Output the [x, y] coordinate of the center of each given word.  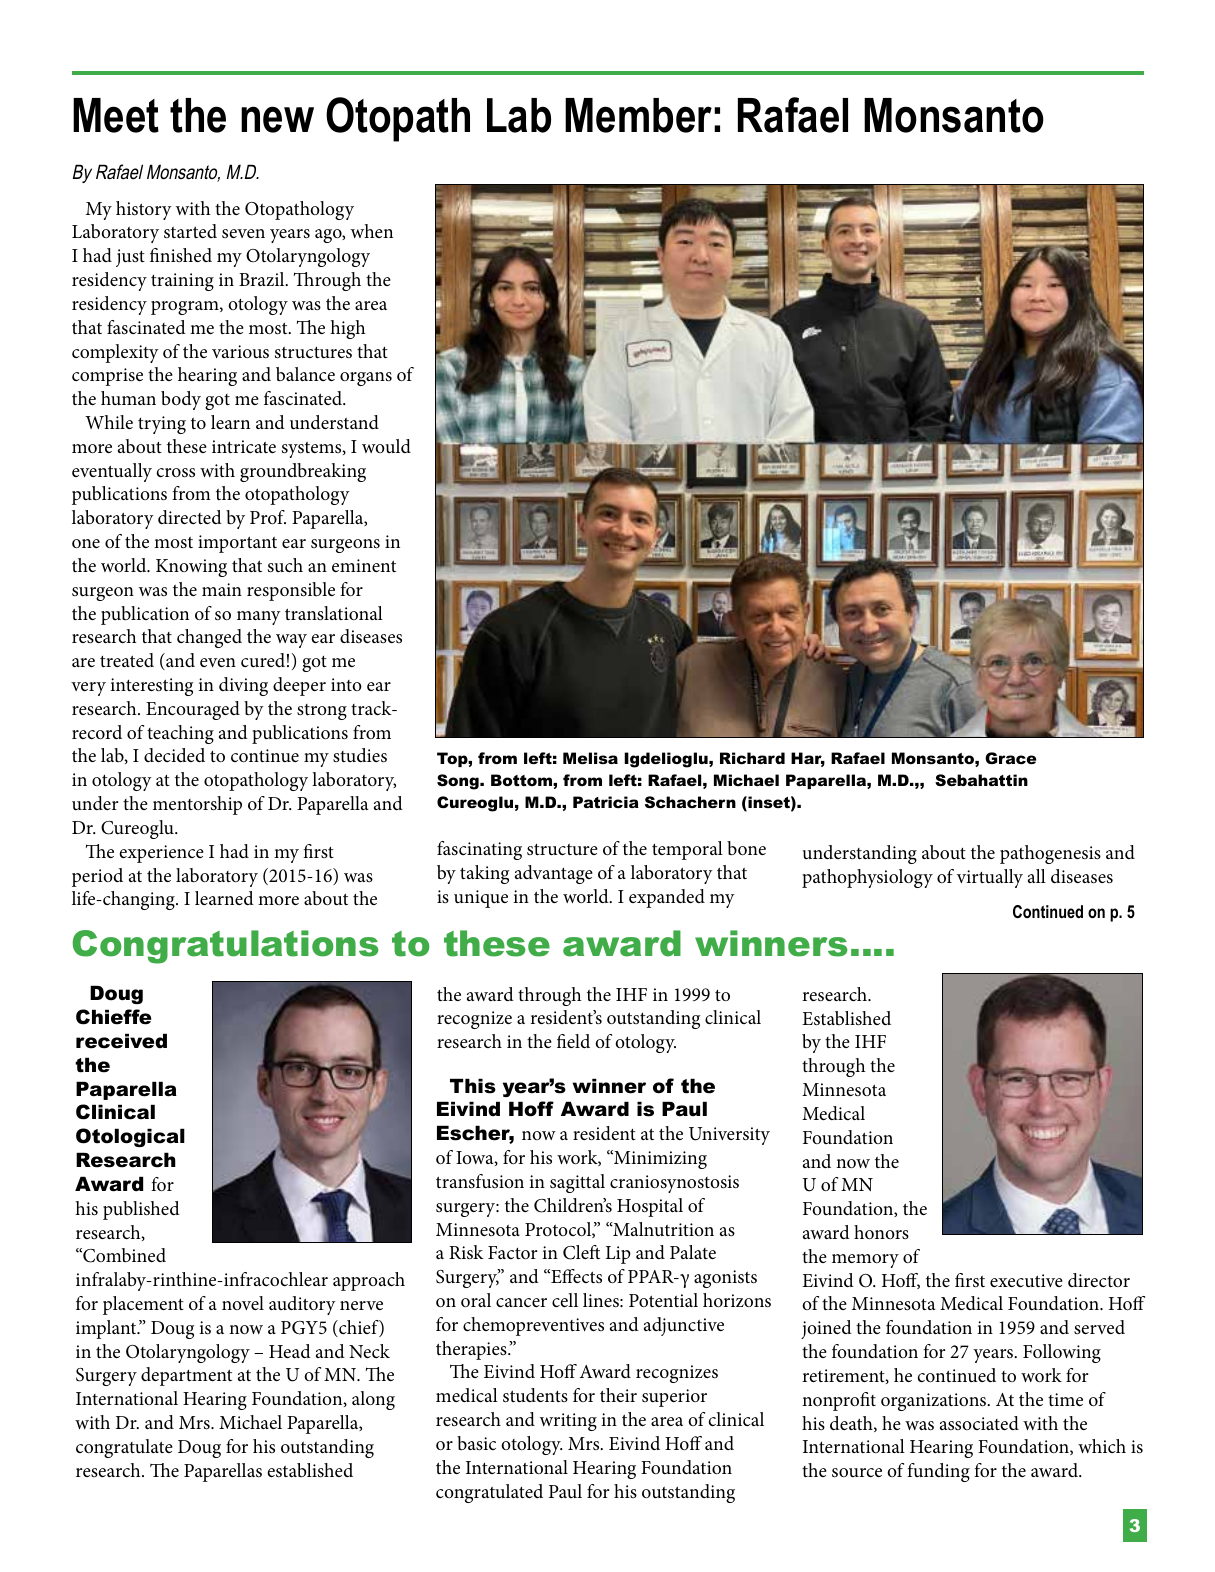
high [347, 329]
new [277, 119]
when [372, 231]
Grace [1010, 758]
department [186, 1376]
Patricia [606, 802]
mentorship [197, 805]
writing [568, 1422]
